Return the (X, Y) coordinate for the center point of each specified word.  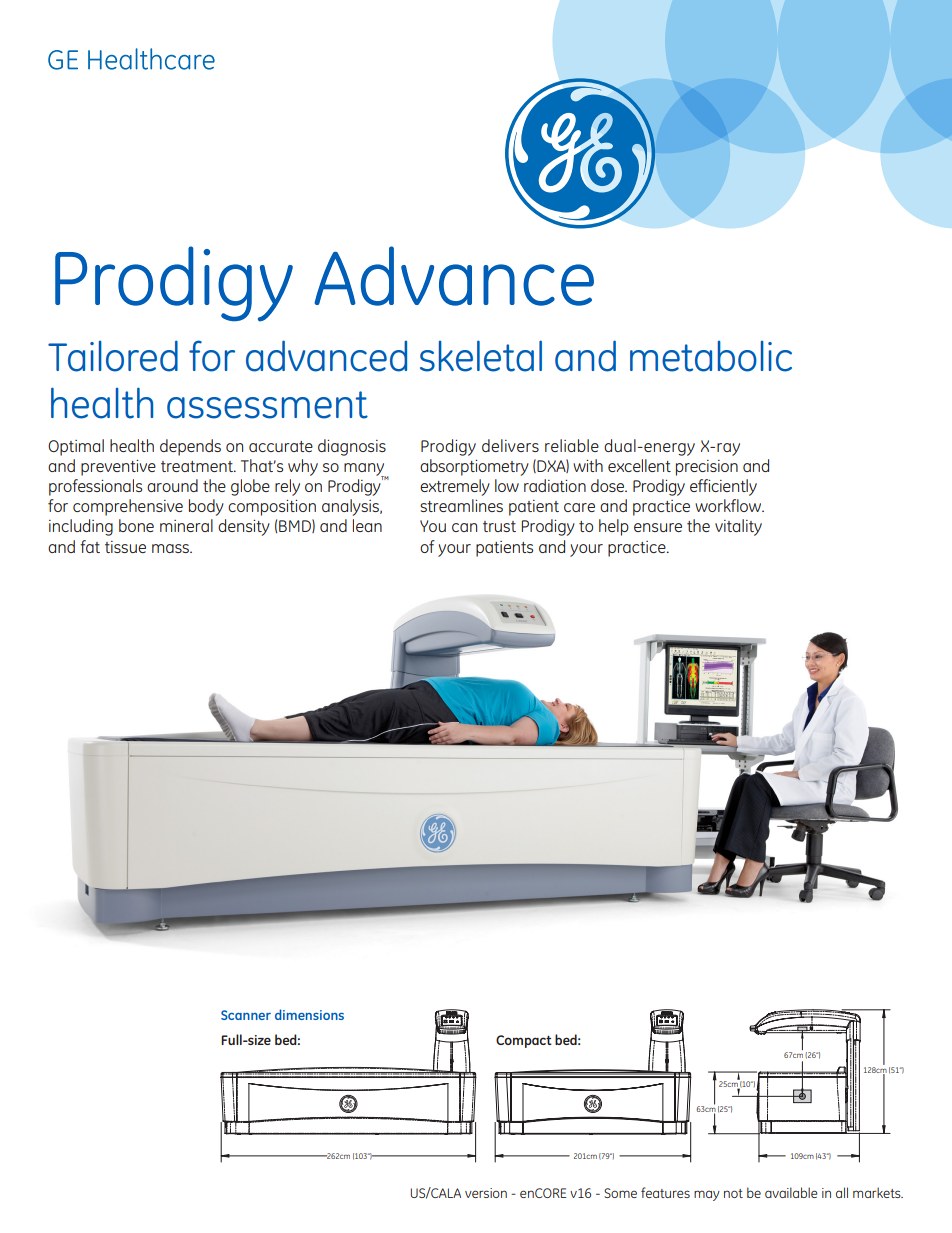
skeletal (481, 356)
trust (499, 526)
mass (171, 548)
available (791, 1192)
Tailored (113, 356)
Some (620, 1193)
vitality (738, 527)
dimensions (309, 1014)
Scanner (246, 1015)
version (486, 1193)
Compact (524, 1041)
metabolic (711, 356)
